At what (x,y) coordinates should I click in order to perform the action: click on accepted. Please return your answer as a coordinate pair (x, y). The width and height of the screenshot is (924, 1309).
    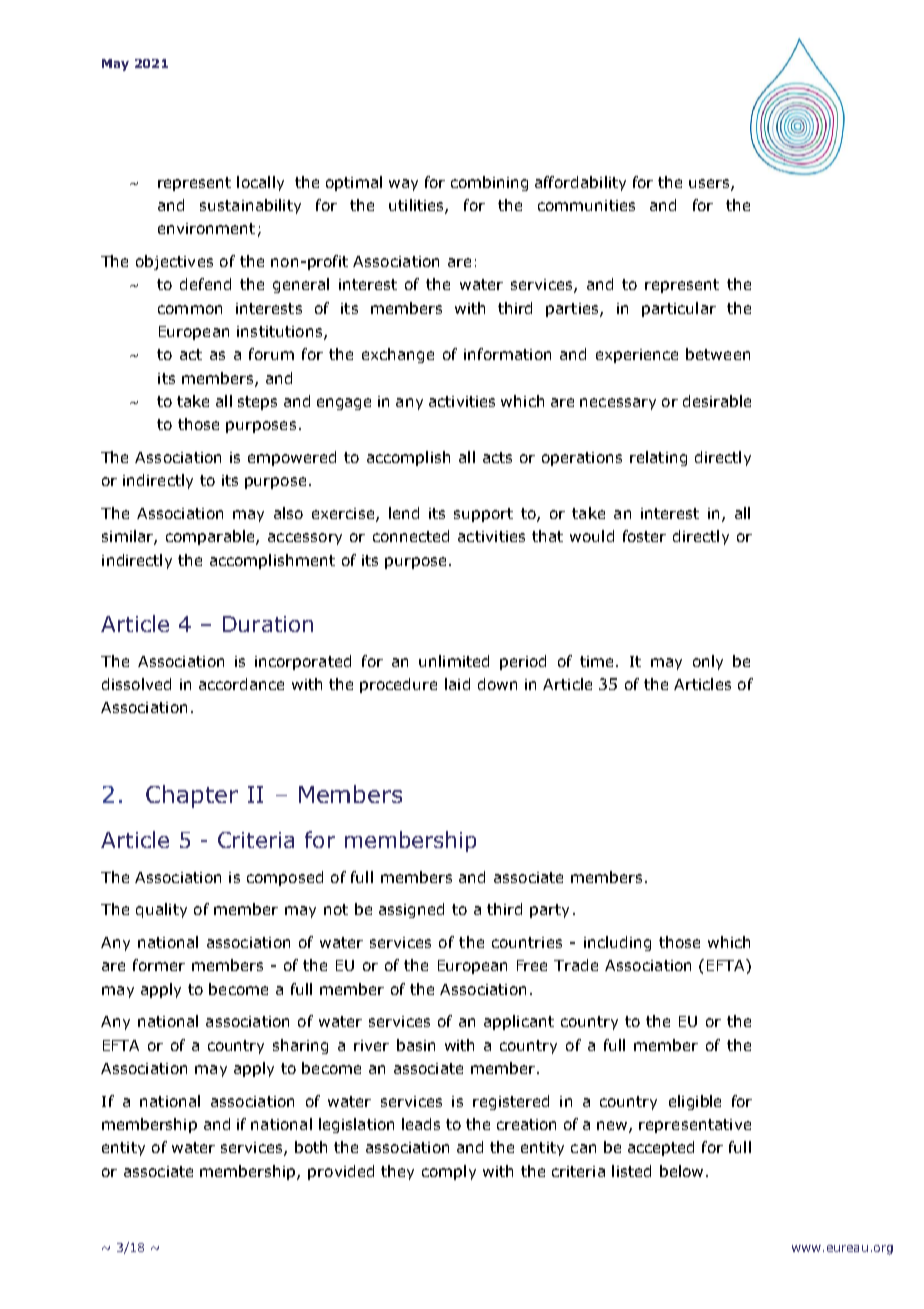
    Looking at the image, I should click on (661, 1148).
